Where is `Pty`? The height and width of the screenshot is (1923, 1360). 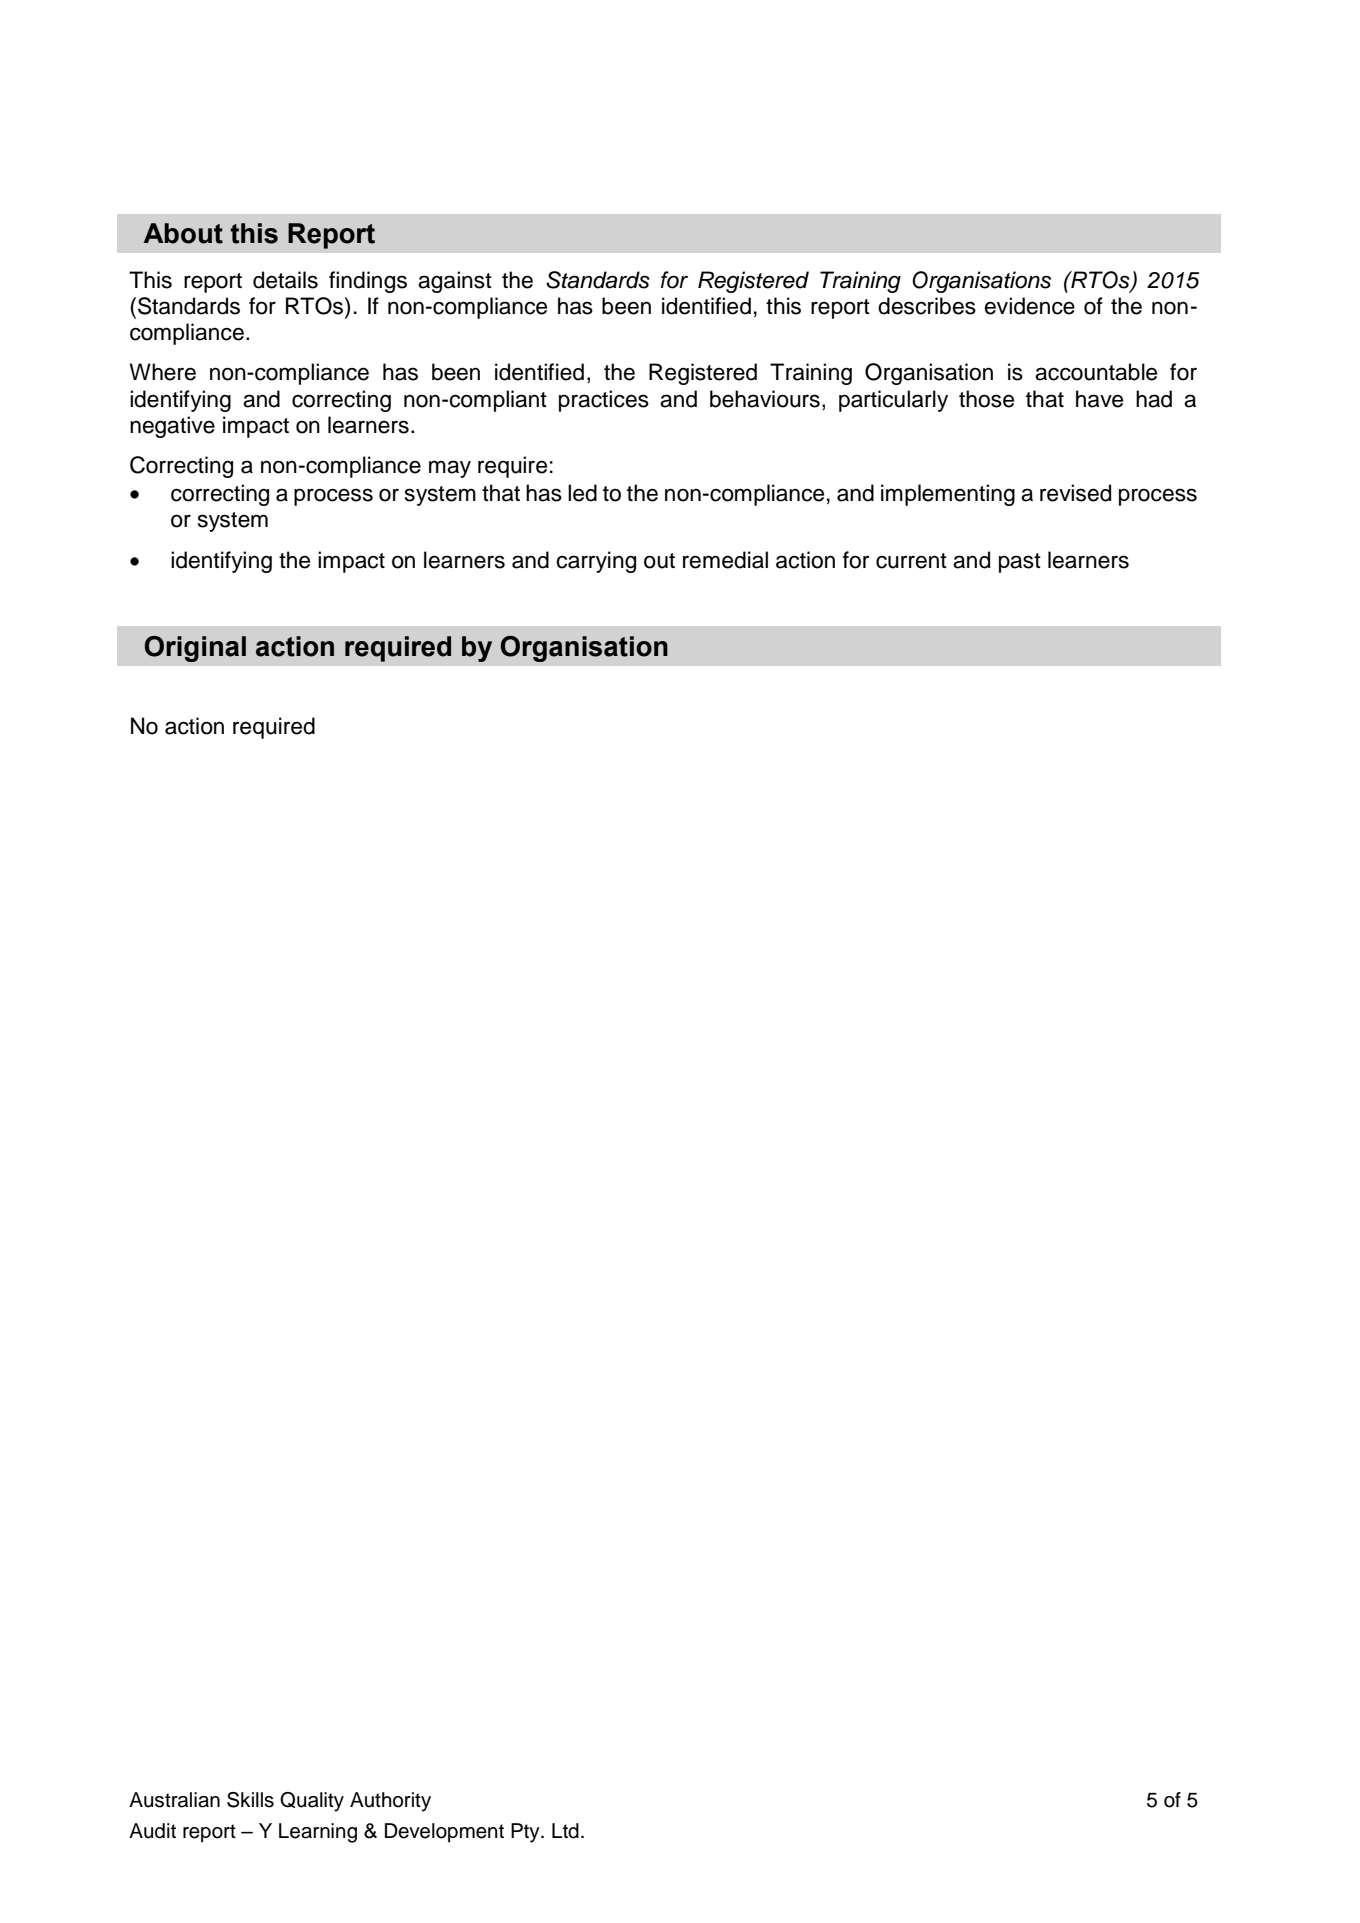 Pty is located at coordinates (526, 1833).
